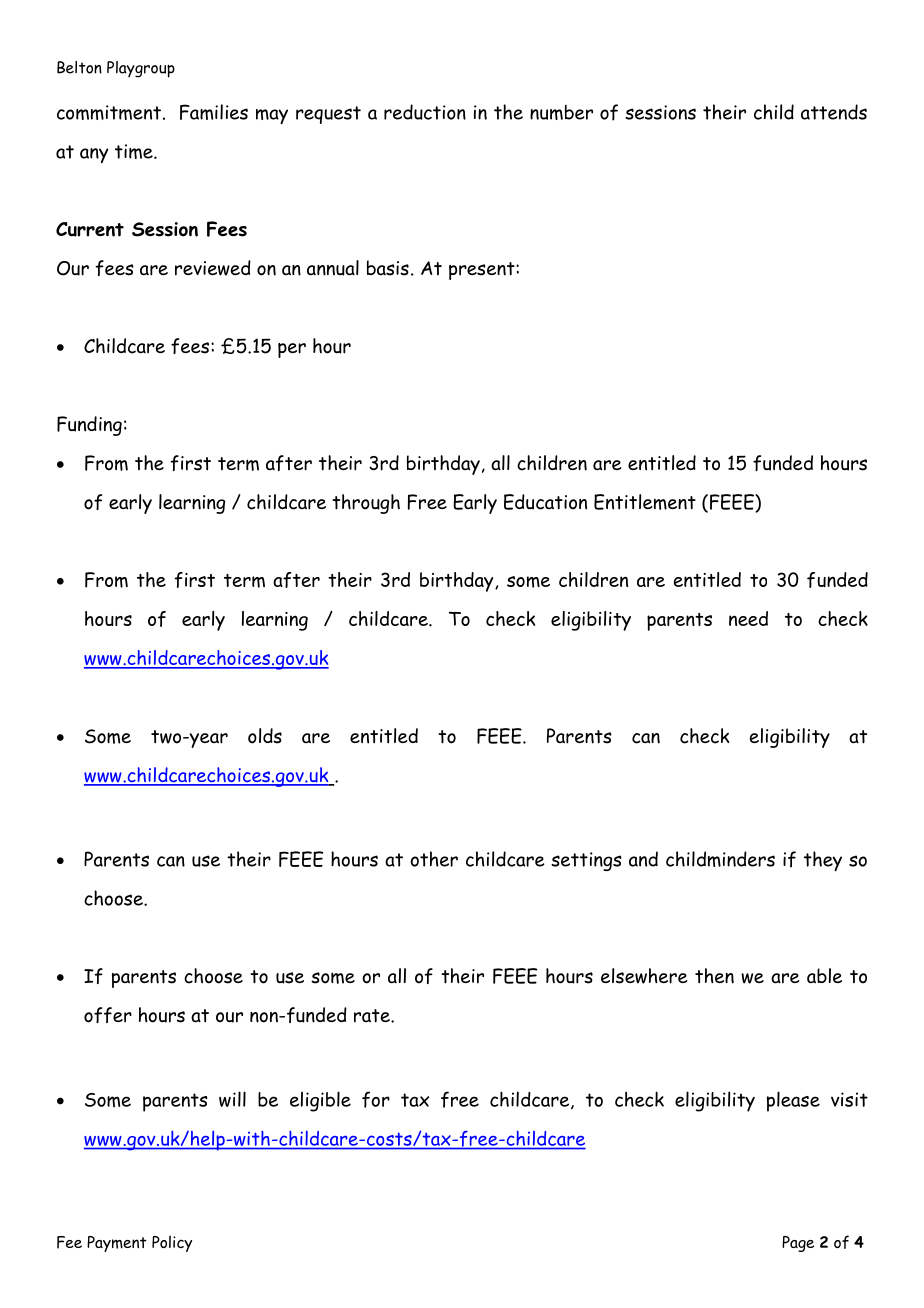 The width and height of the screenshot is (924, 1308). Describe the element at coordinates (714, 976) in the screenshot. I see `then` at that location.
